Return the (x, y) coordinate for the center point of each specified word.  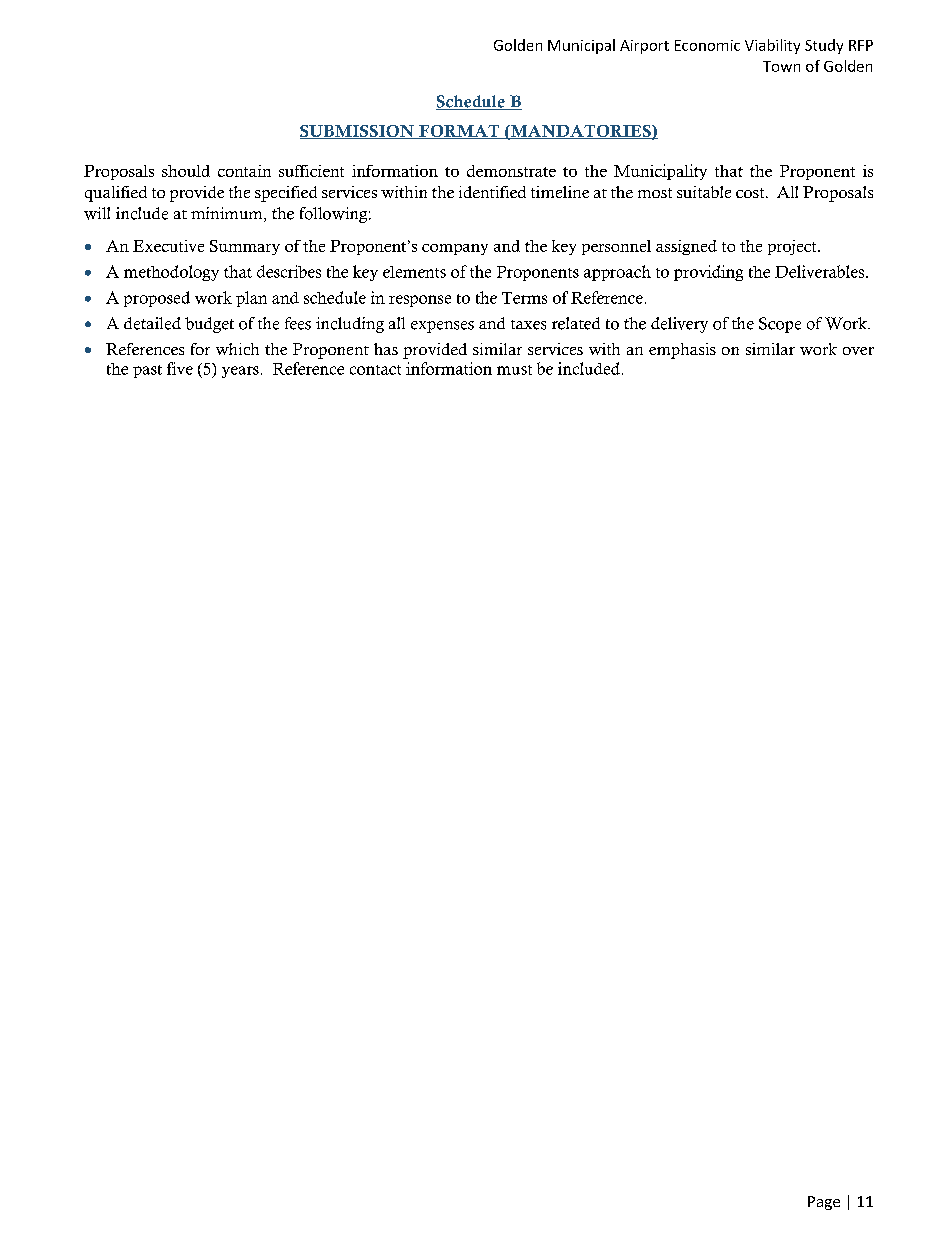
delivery (679, 325)
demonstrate (511, 171)
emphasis (682, 351)
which (237, 349)
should (186, 171)
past (147, 371)
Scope (780, 325)
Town (781, 66)
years (240, 372)
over (858, 351)
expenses (442, 327)
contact (375, 370)
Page (824, 1203)
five (180, 368)
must (514, 370)
